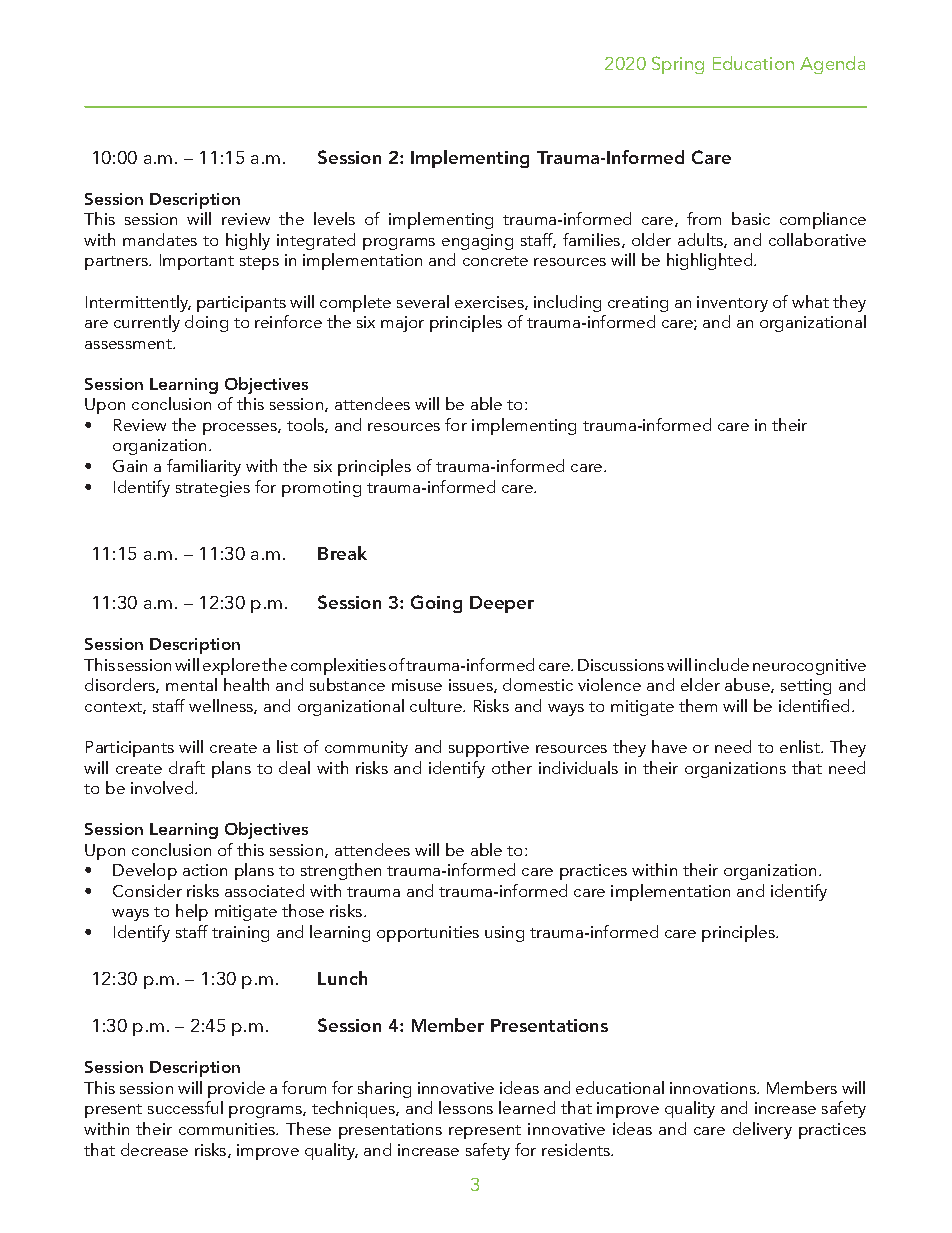 This page has height=1233, width=952. What do you see at coordinates (231, 666) in the page?
I see `explore` at bounding box center [231, 666].
